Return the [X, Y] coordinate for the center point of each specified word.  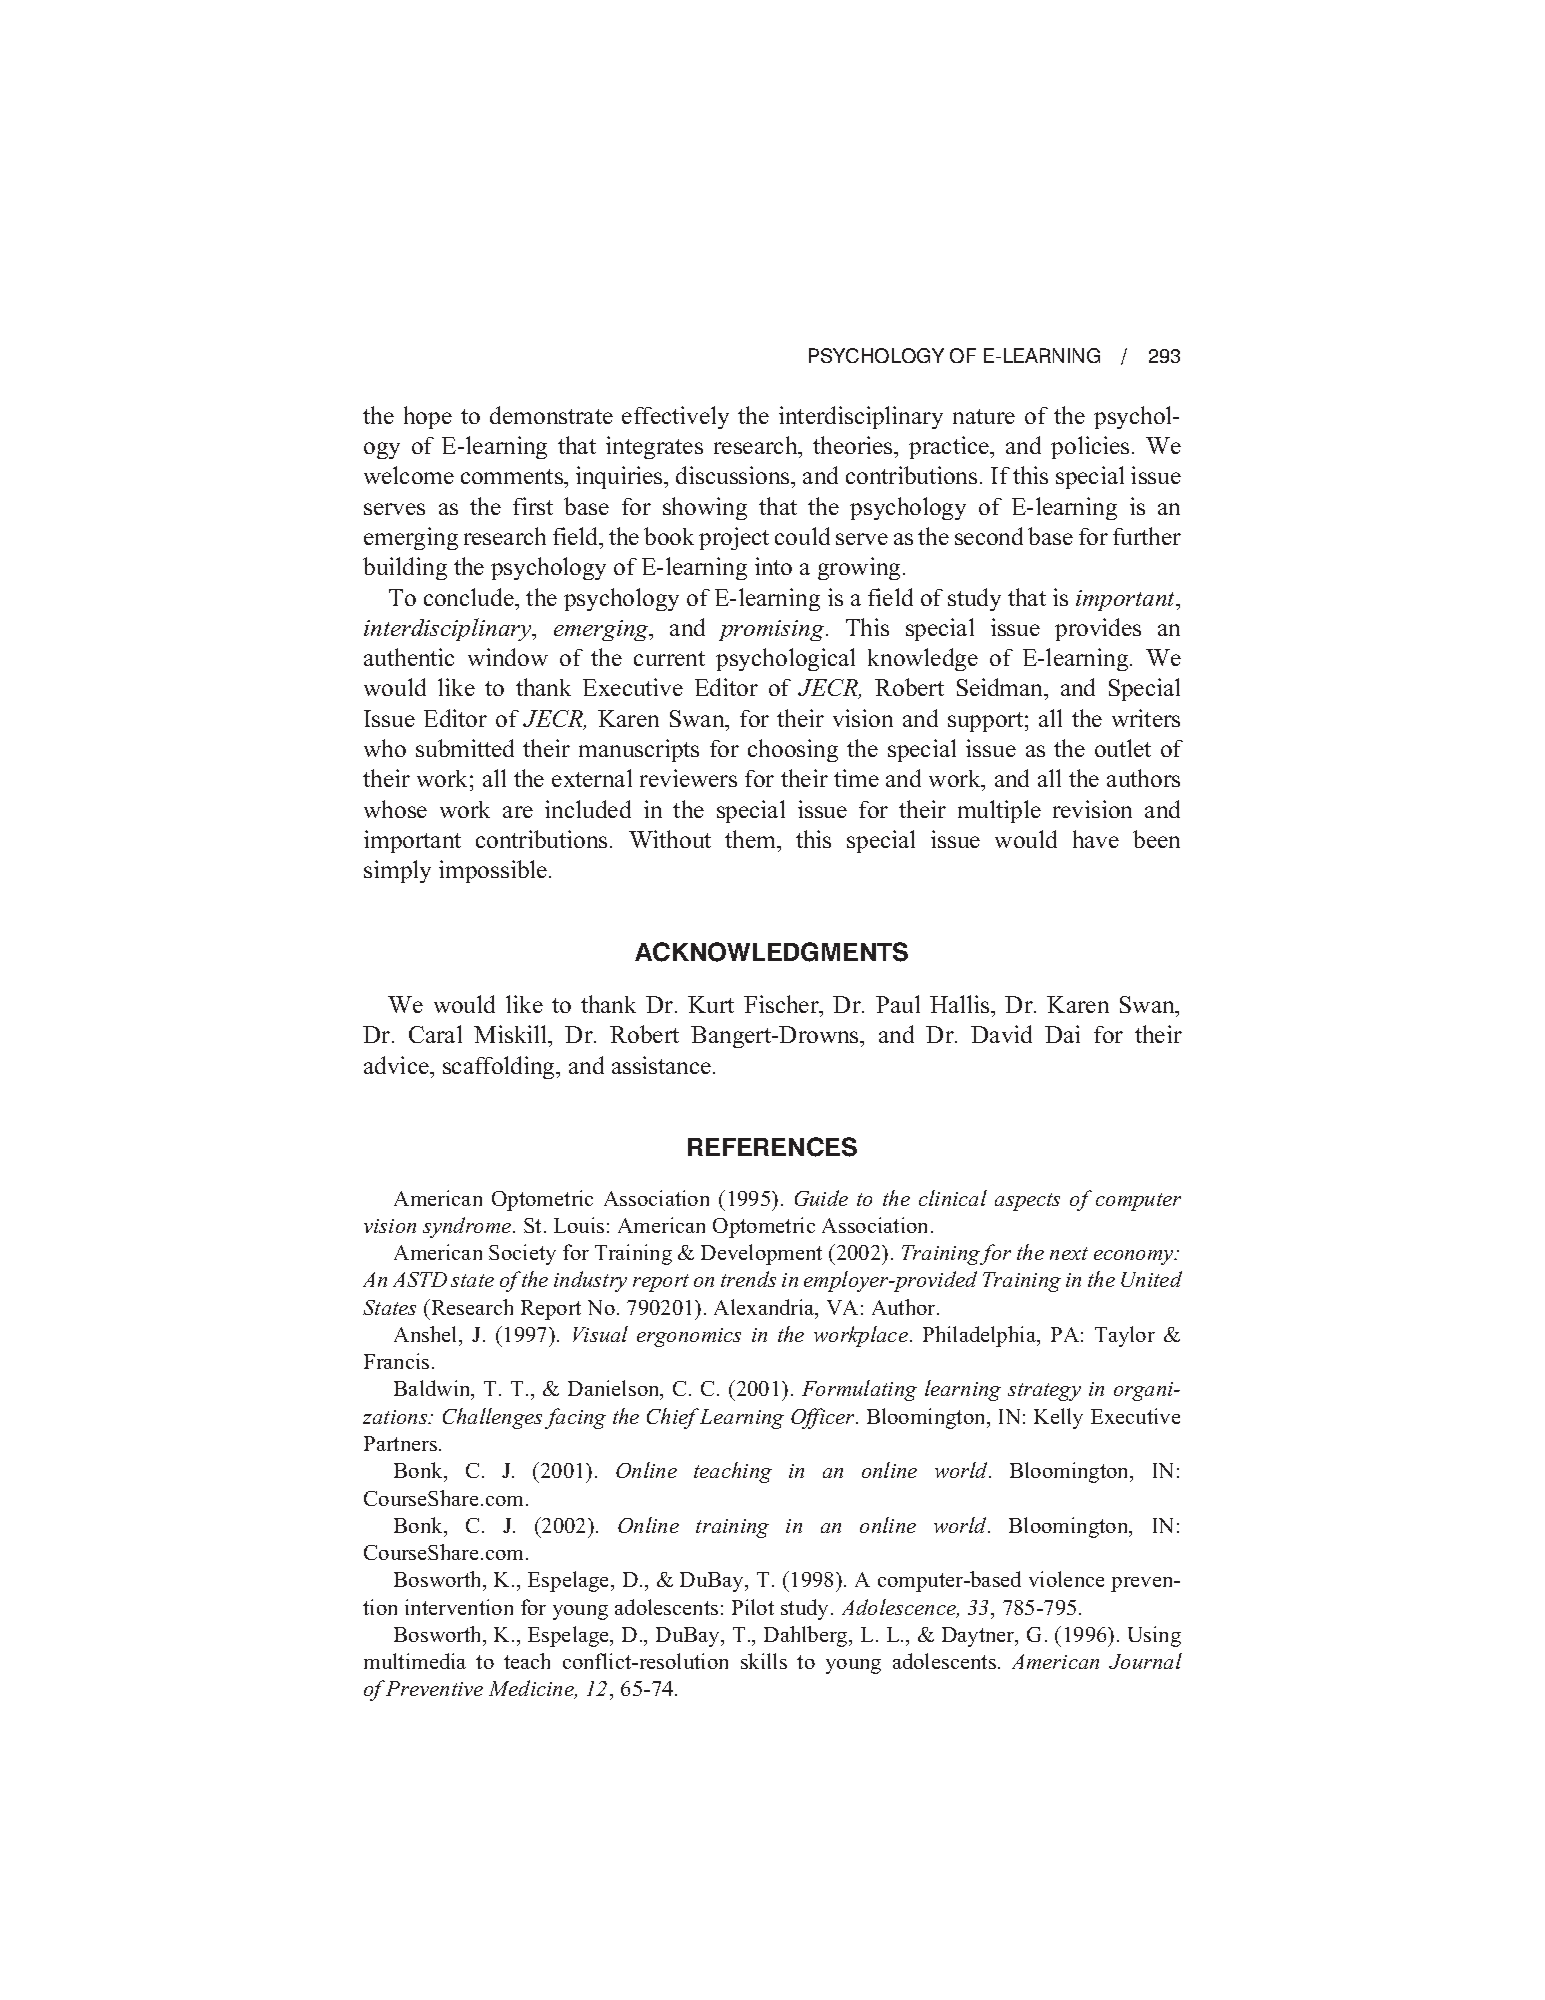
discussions [734, 475]
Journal [1145, 1661]
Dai [1062, 1034]
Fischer [782, 1004]
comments [513, 476]
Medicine [532, 1689]
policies [1090, 447]
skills [764, 1661]
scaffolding [500, 1067]
